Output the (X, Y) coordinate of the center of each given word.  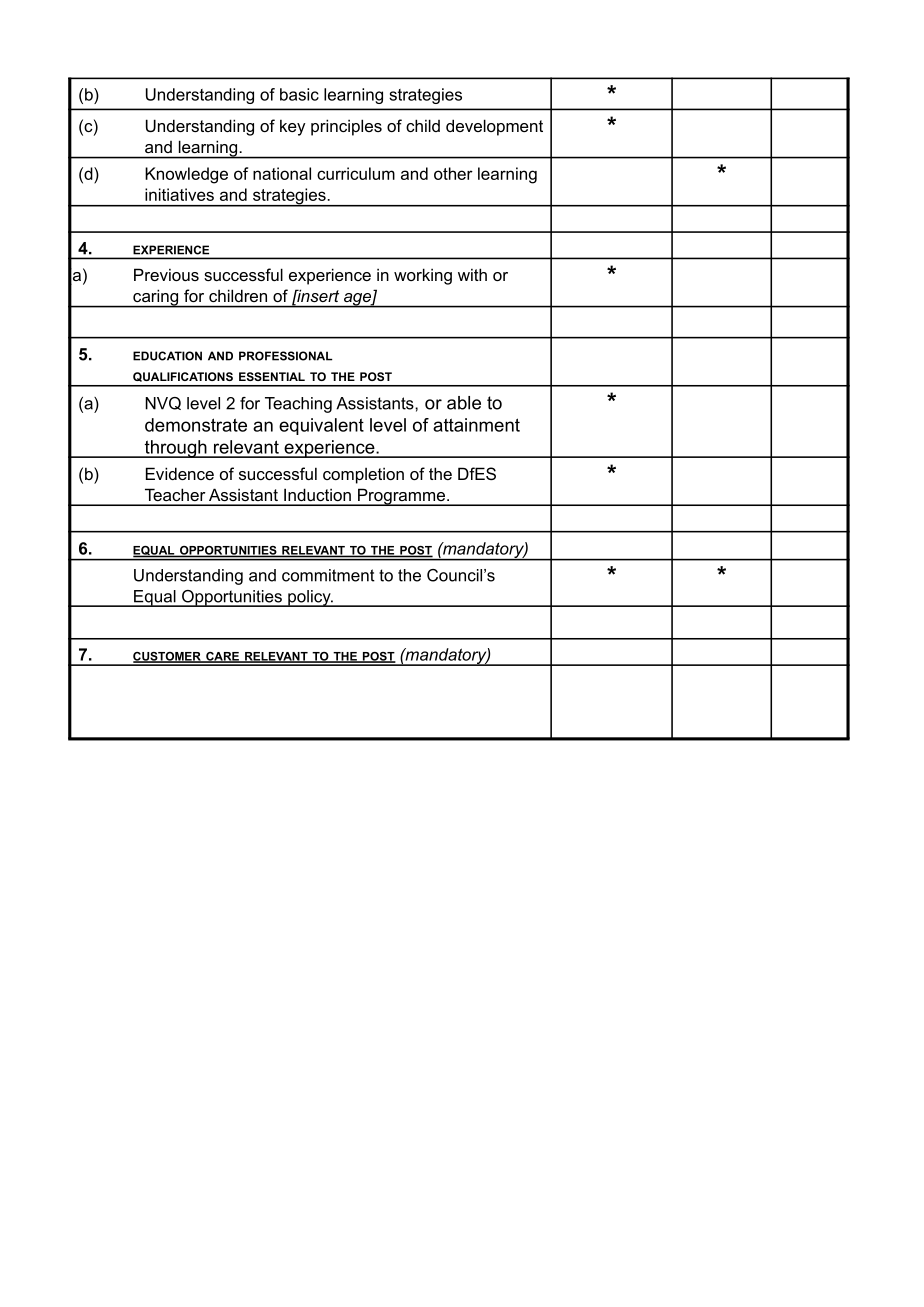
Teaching (298, 405)
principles (346, 127)
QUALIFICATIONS (183, 377)
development (494, 127)
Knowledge (186, 175)
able (464, 403)
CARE (222, 657)
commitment (328, 575)
